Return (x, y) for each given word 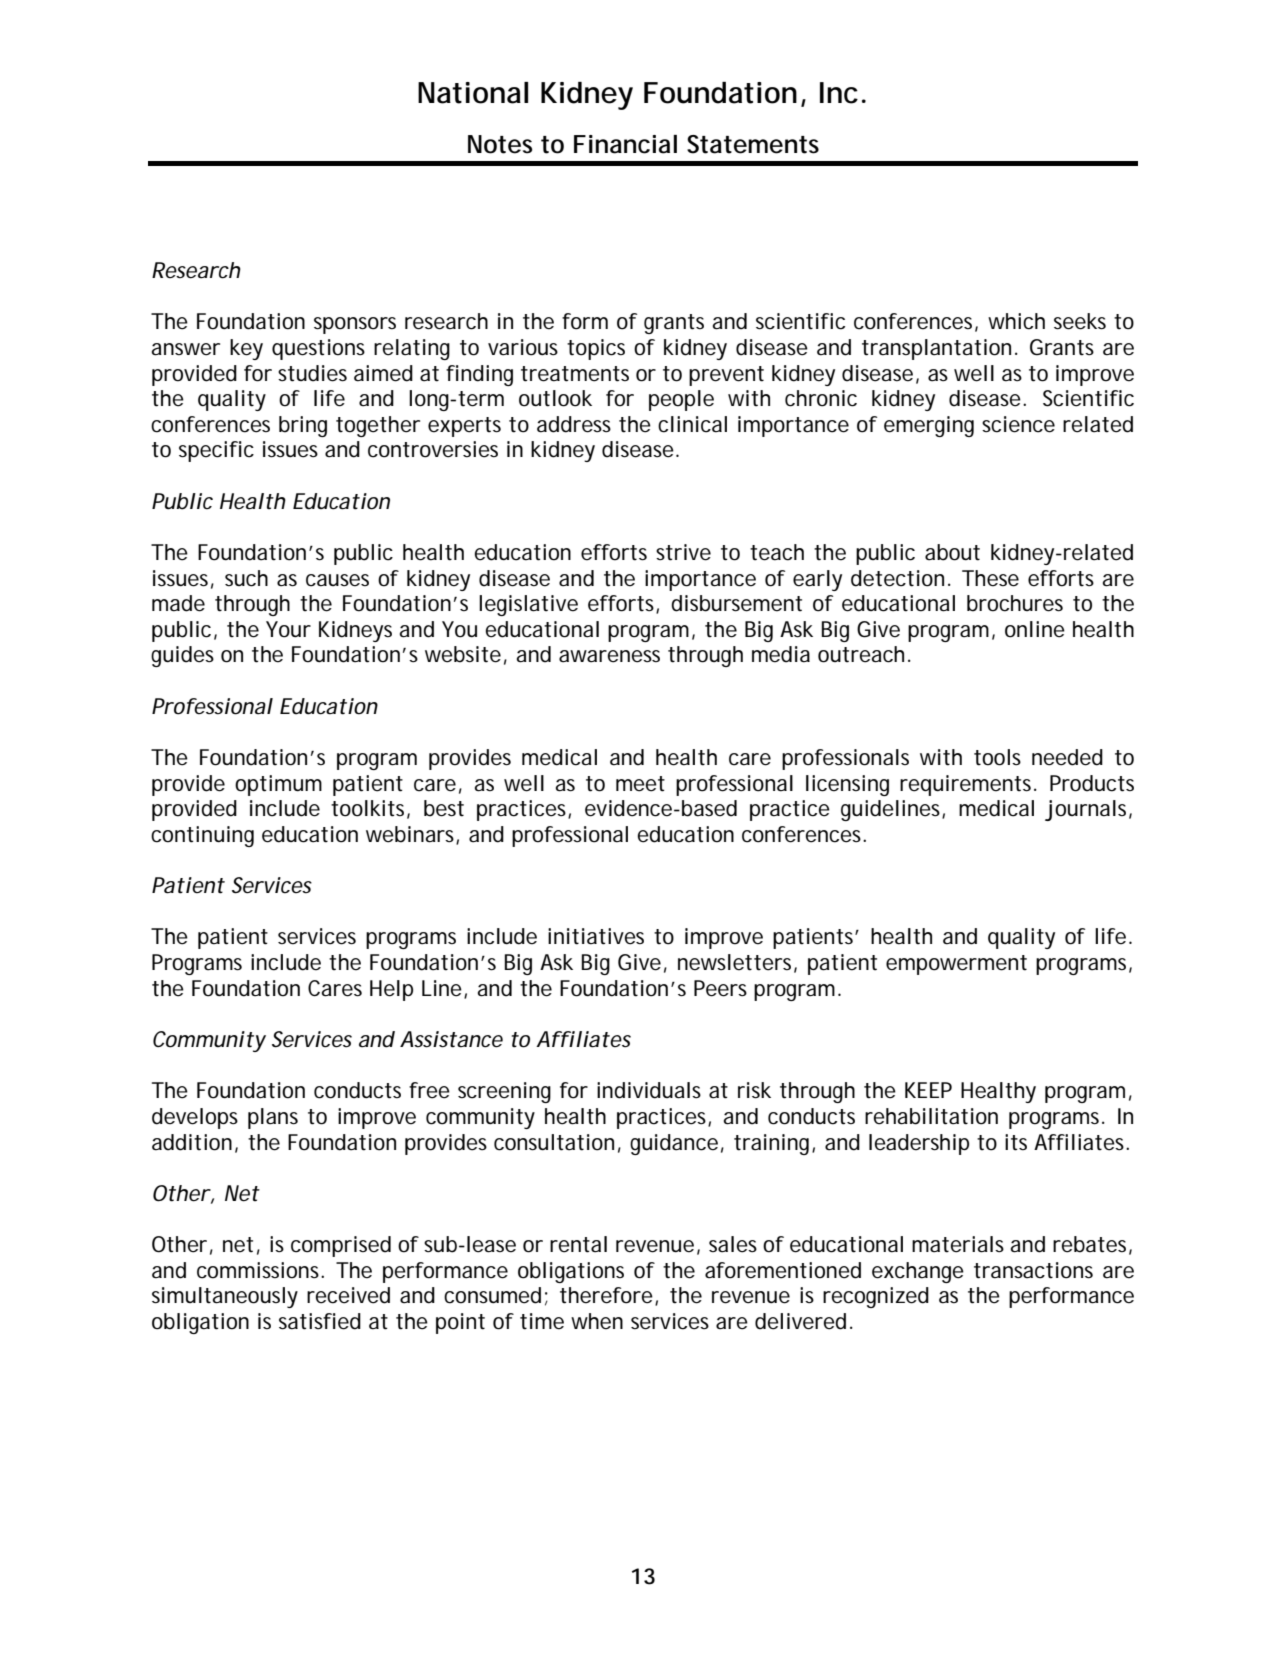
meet (640, 784)
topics (596, 349)
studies (312, 373)
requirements (968, 785)
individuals (649, 1090)
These (990, 578)
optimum (278, 785)
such (246, 578)
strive (683, 552)
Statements (753, 144)
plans (273, 1118)
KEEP (928, 1090)
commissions (260, 1270)
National (473, 93)
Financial (625, 144)
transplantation (936, 349)
